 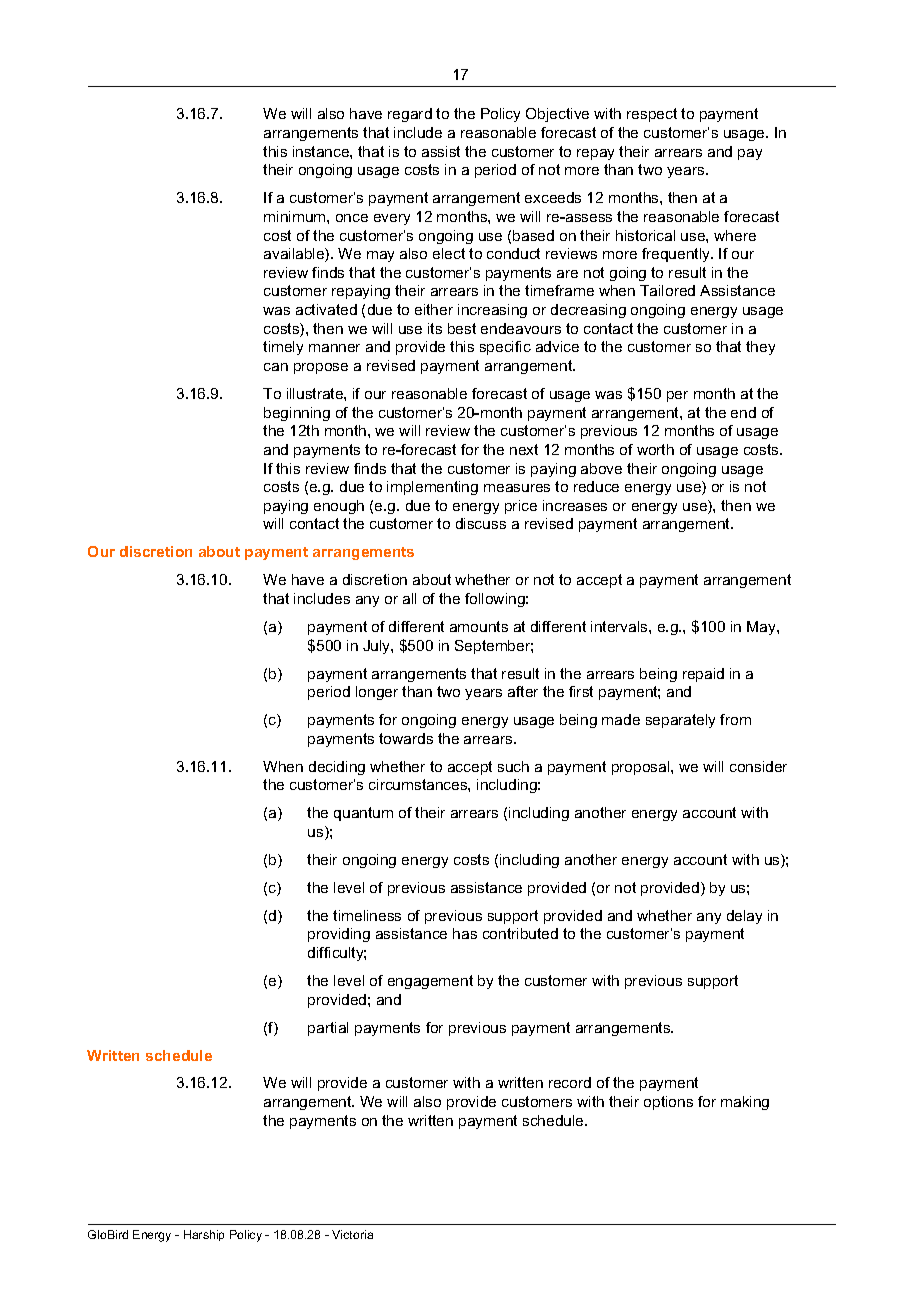 What do you see at coordinates (744, 917) in the screenshot?
I see `delay` at bounding box center [744, 917].
